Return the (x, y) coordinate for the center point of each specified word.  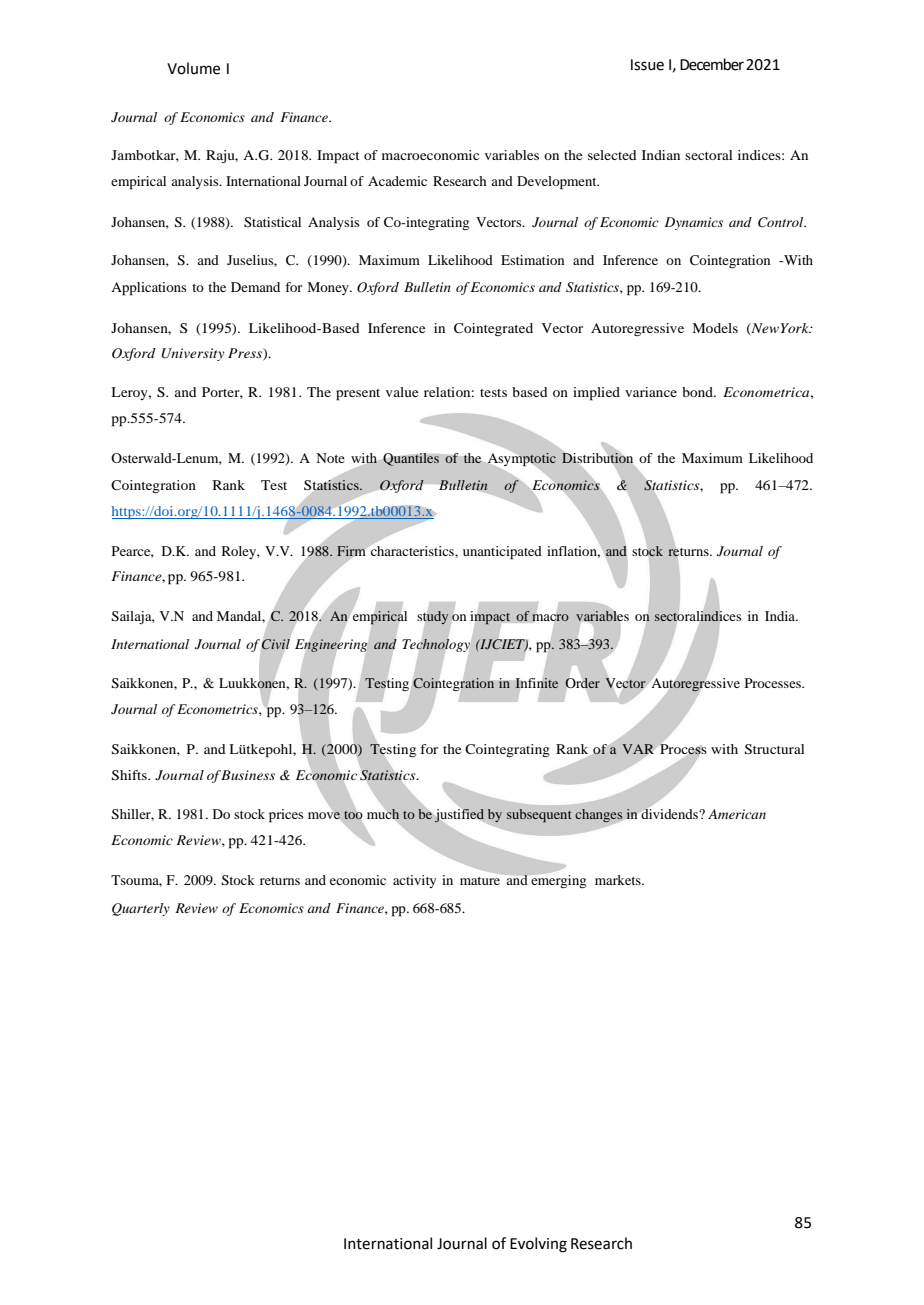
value (402, 392)
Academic (397, 181)
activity (414, 881)
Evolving (538, 1245)
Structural (774, 749)
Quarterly (141, 909)
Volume (193, 68)
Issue (647, 65)
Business (248, 775)
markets (619, 880)
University (193, 354)
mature (480, 881)
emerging (557, 880)
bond (698, 392)
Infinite (537, 683)
